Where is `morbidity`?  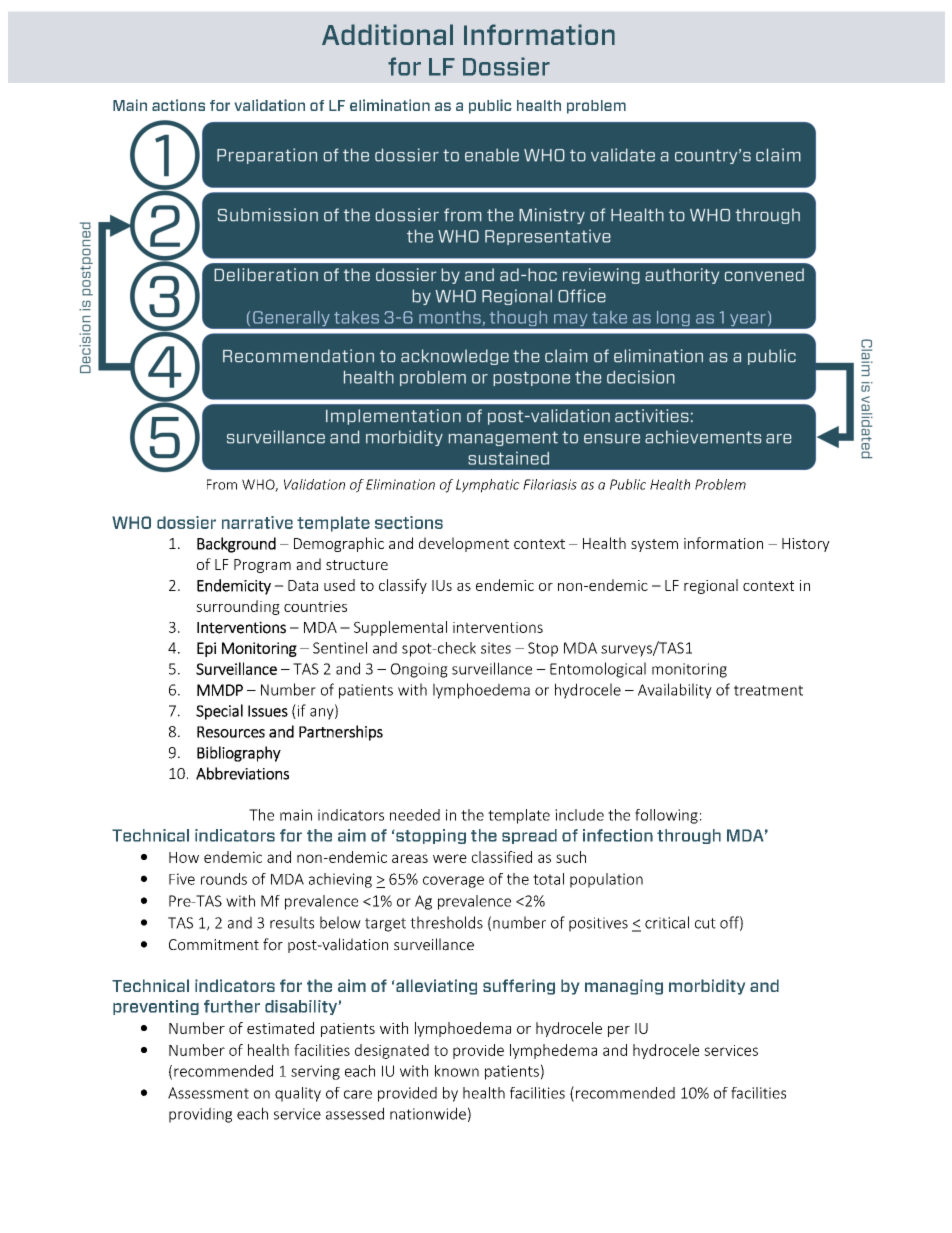 morbidity is located at coordinates (707, 987).
